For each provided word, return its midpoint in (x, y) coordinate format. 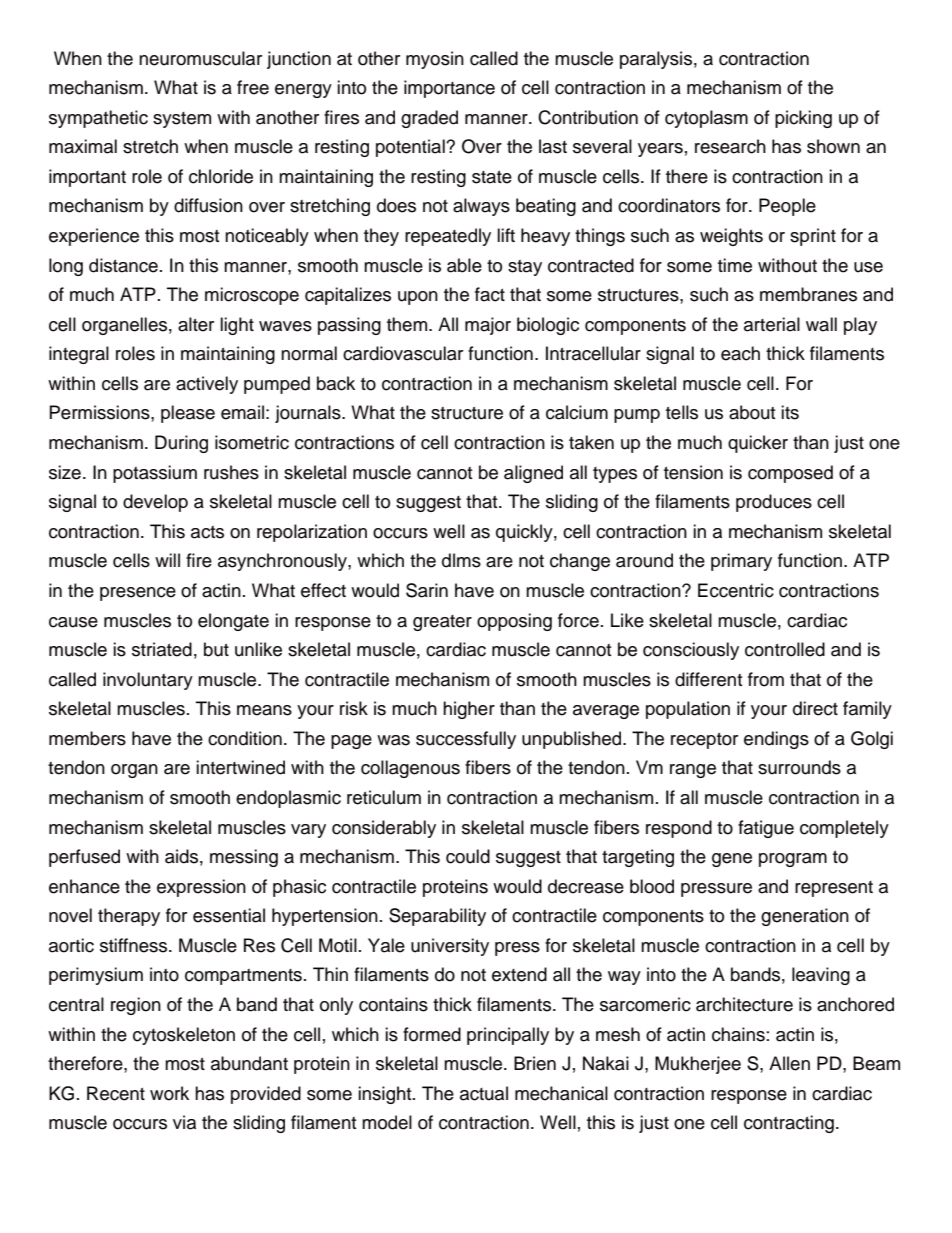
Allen (789, 1063)
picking (803, 119)
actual (484, 1093)
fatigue (766, 829)
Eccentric (736, 590)
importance (449, 89)
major (488, 326)
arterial (772, 324)
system (182, 120)
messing (244, 858)
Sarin (427, 590)
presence (138, 594)
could (468, 856)
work (169, 1093)
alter (196, 324)
